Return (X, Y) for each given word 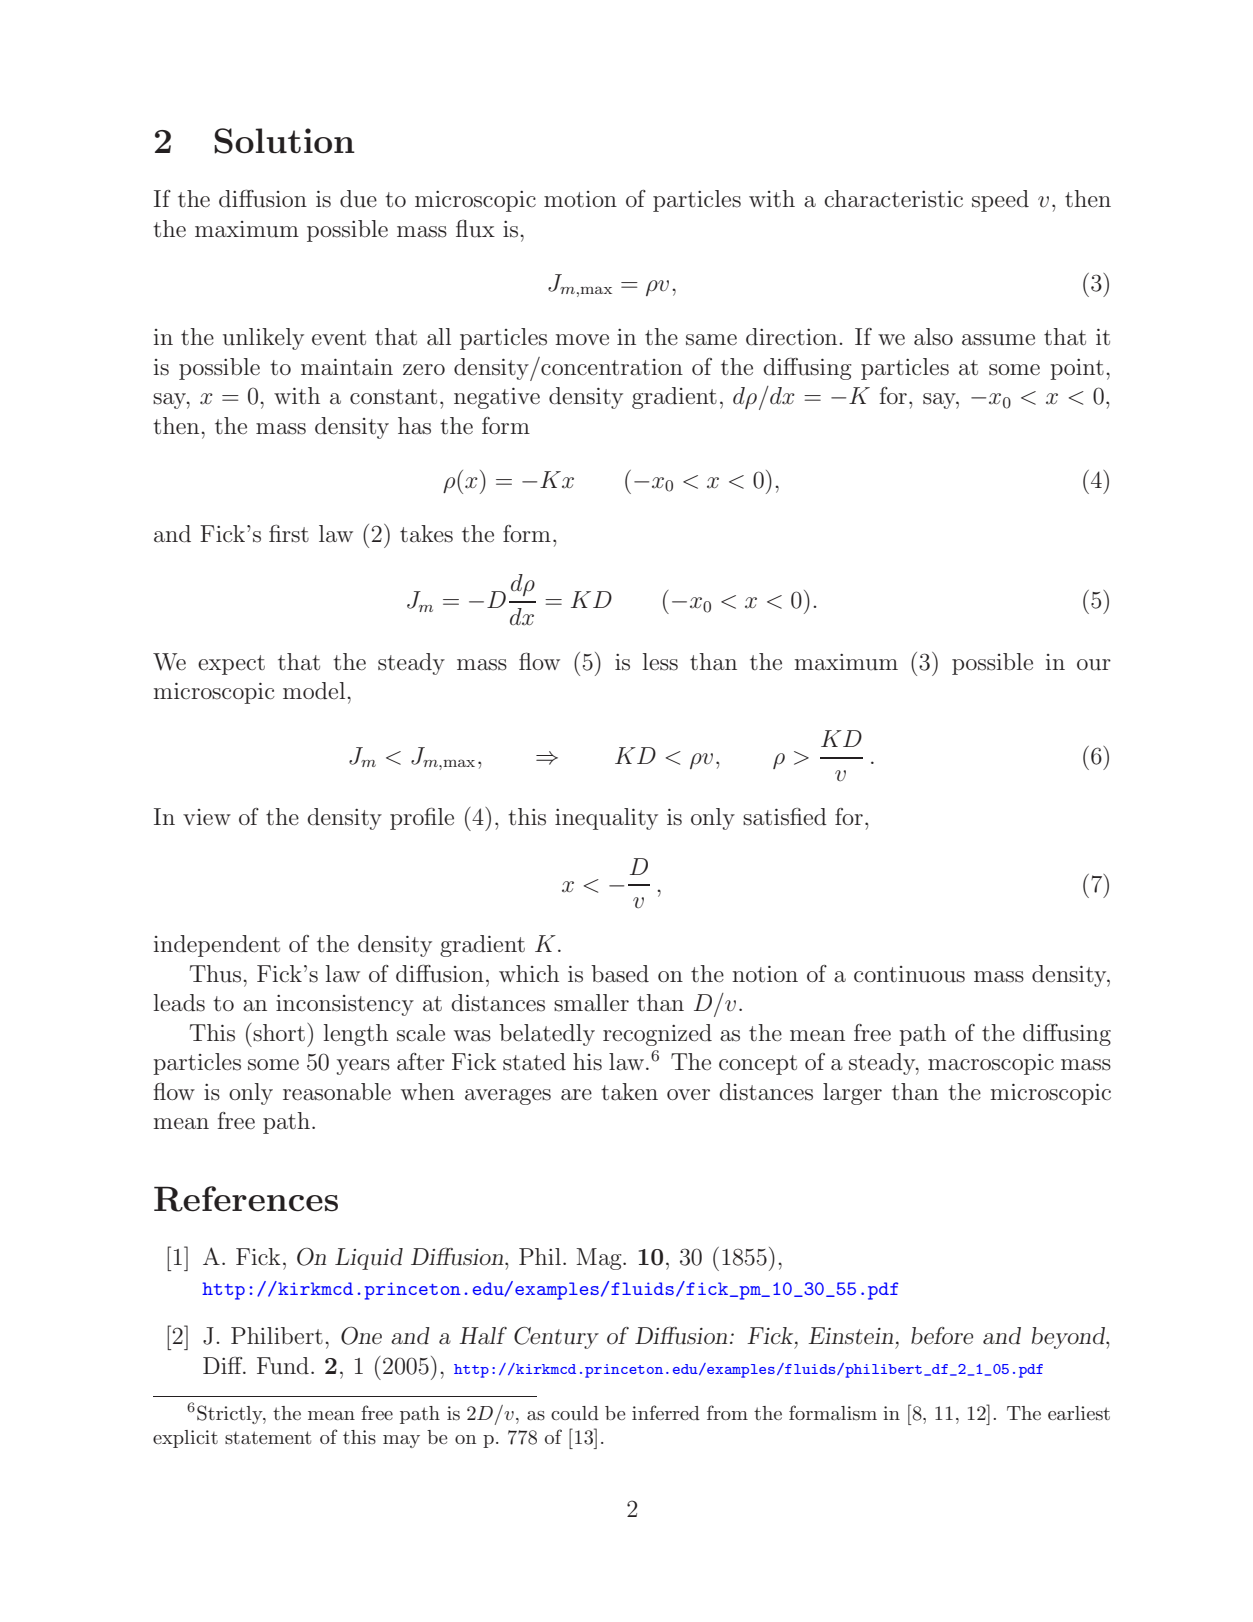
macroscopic (991, 1064)
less (660, 662)
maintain (347, 367)
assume (998, 340)
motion (580, 199)
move (582, 339)
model (315, 690)
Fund (283, 1366)
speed (1000, 201)
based (620, 974)
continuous (909, 974)
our (1094, 665)
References (246, 1199)
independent (217, 946)
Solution (284, 141)
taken (629, 1092)
